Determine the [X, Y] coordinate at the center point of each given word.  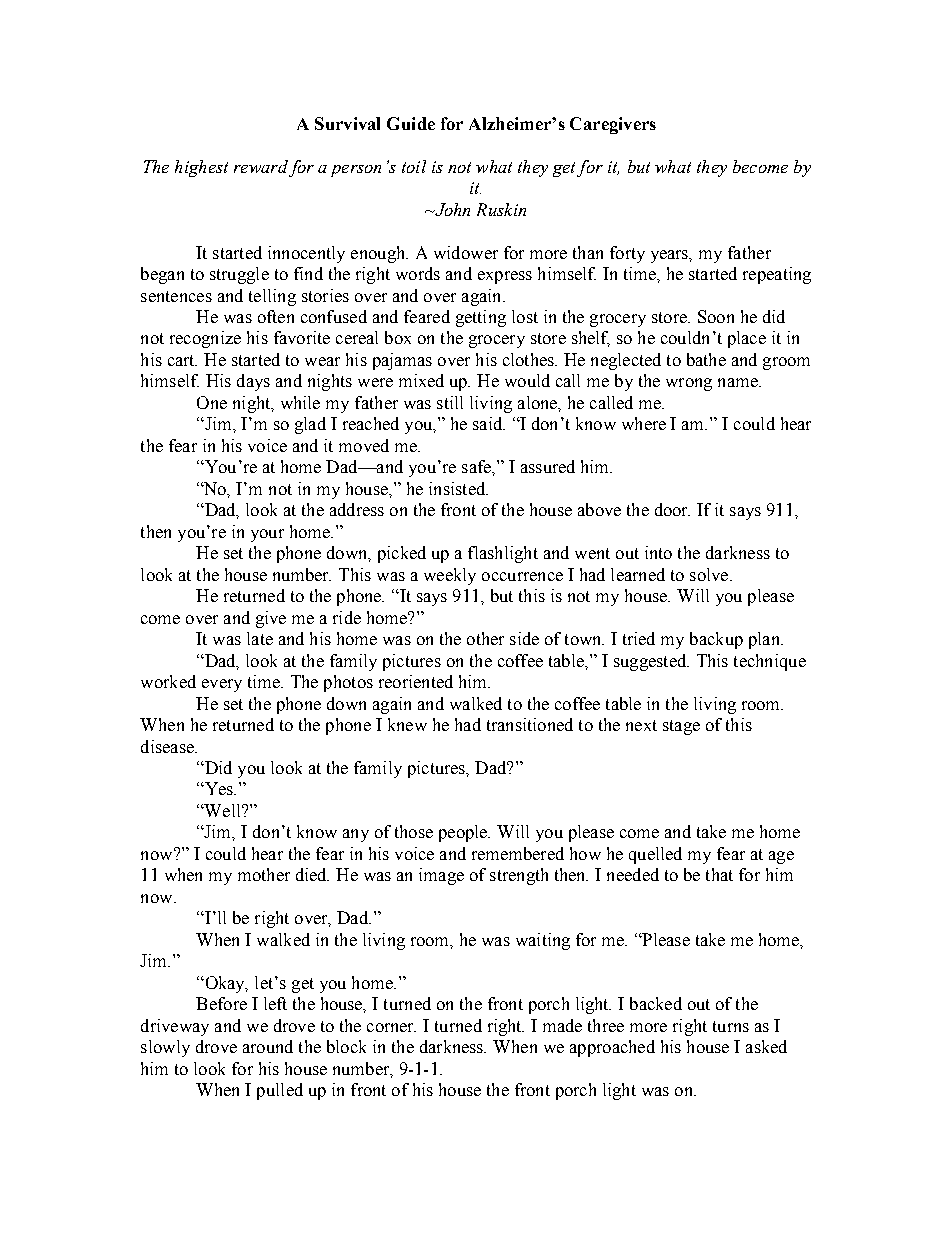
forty [627, 254]
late [260, 638]
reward [261, 166]
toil [414, 166]
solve [710, 574]
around [268, 1046]
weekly [450, 576]
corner [391, 1027]
